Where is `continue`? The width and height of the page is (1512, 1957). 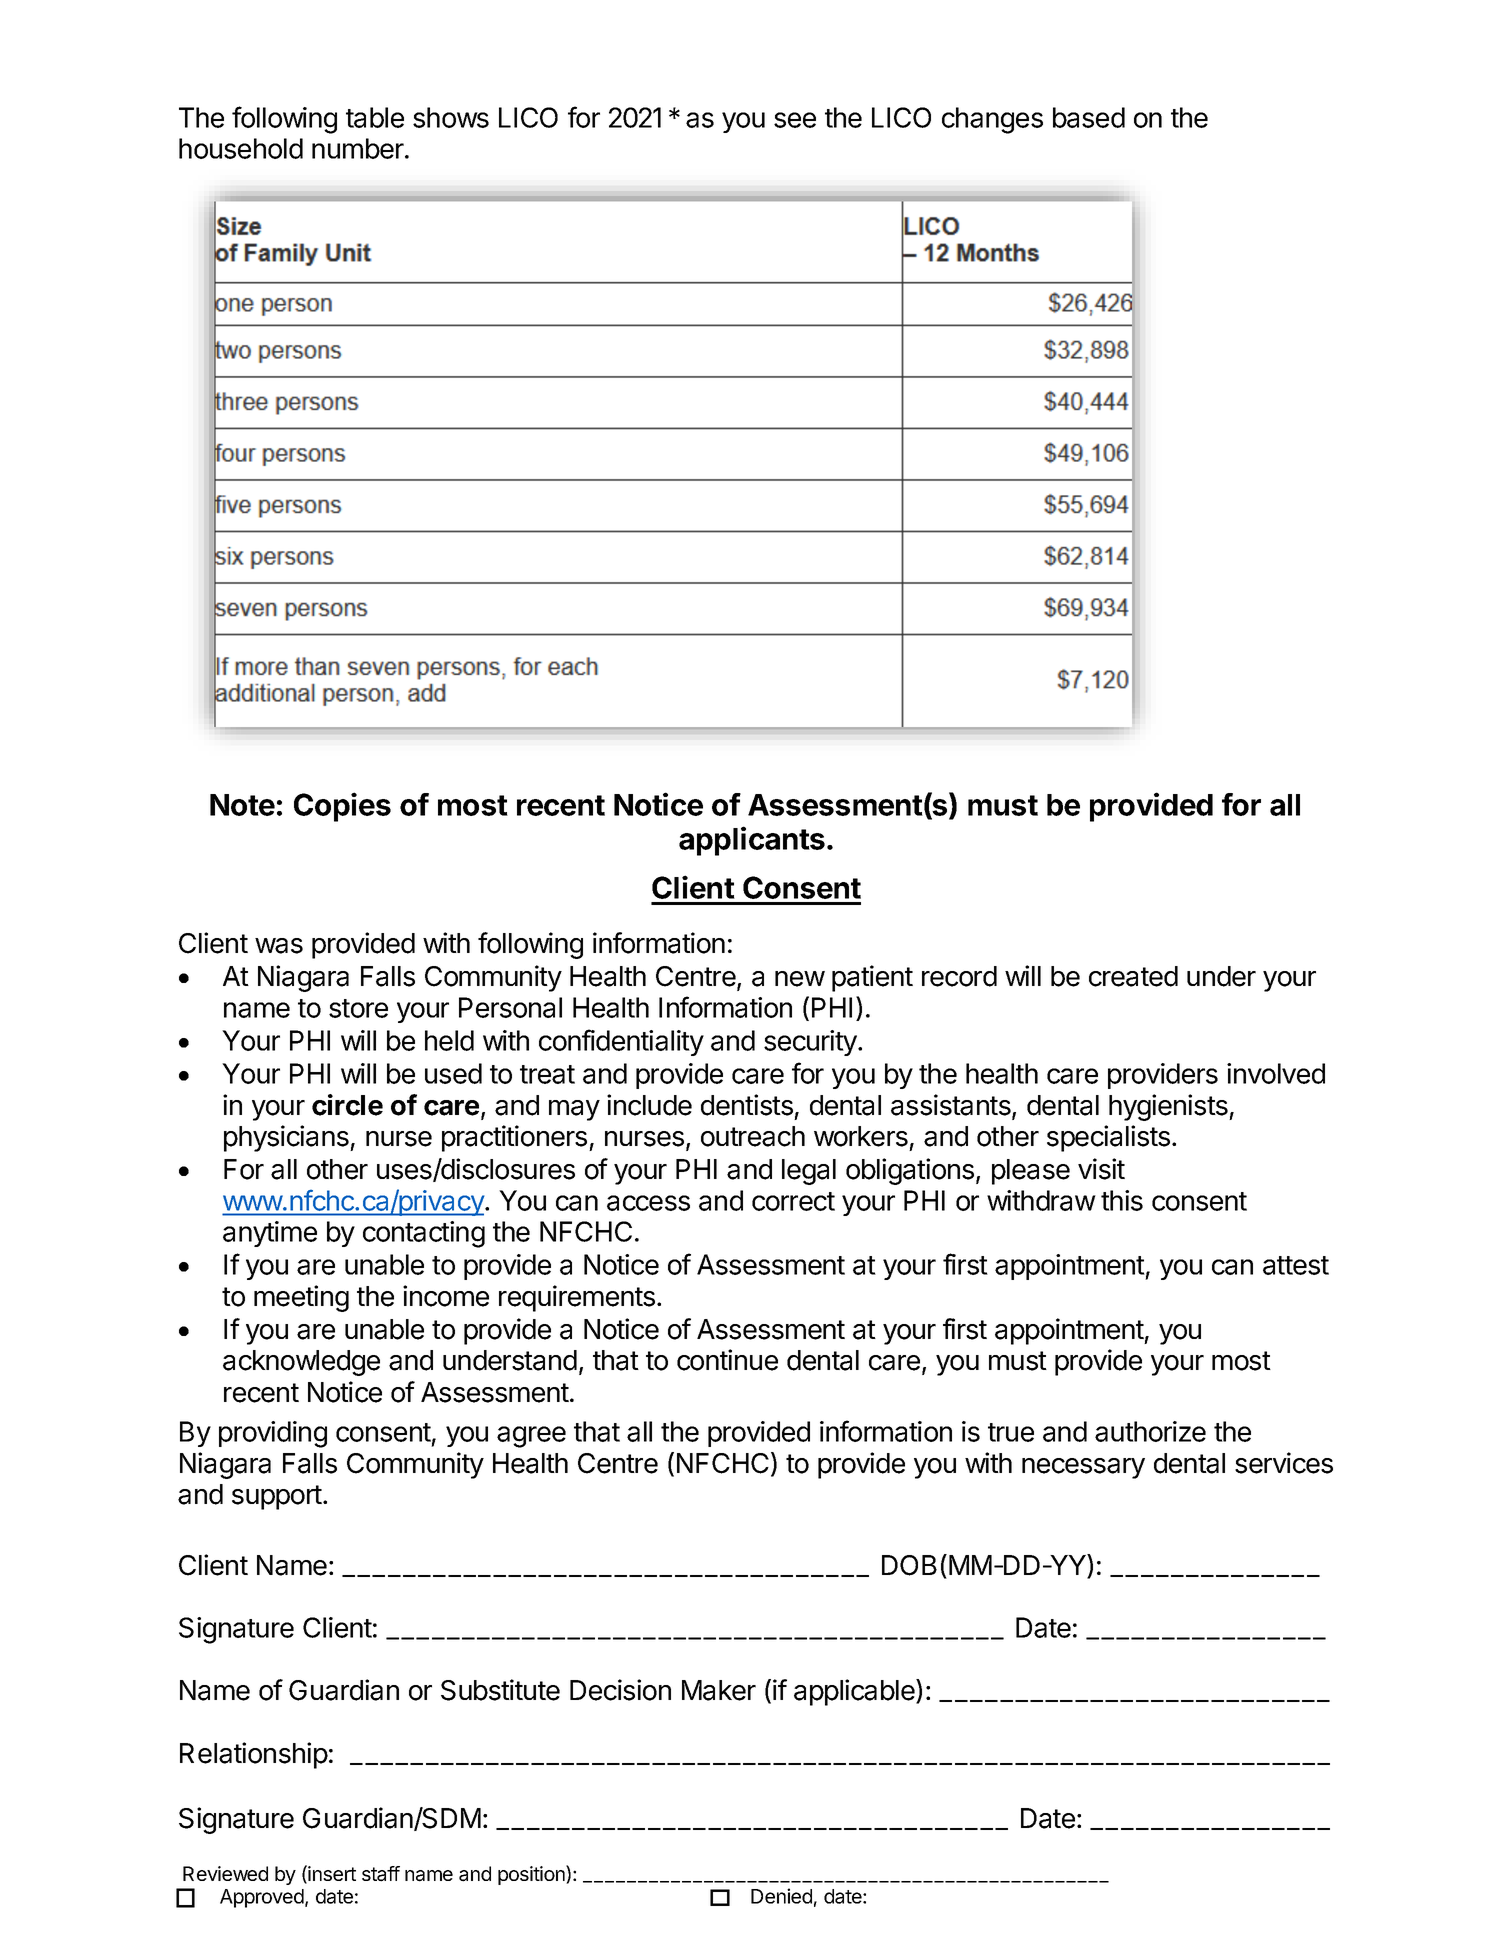 continue is located at coordinates (727, 1360).
